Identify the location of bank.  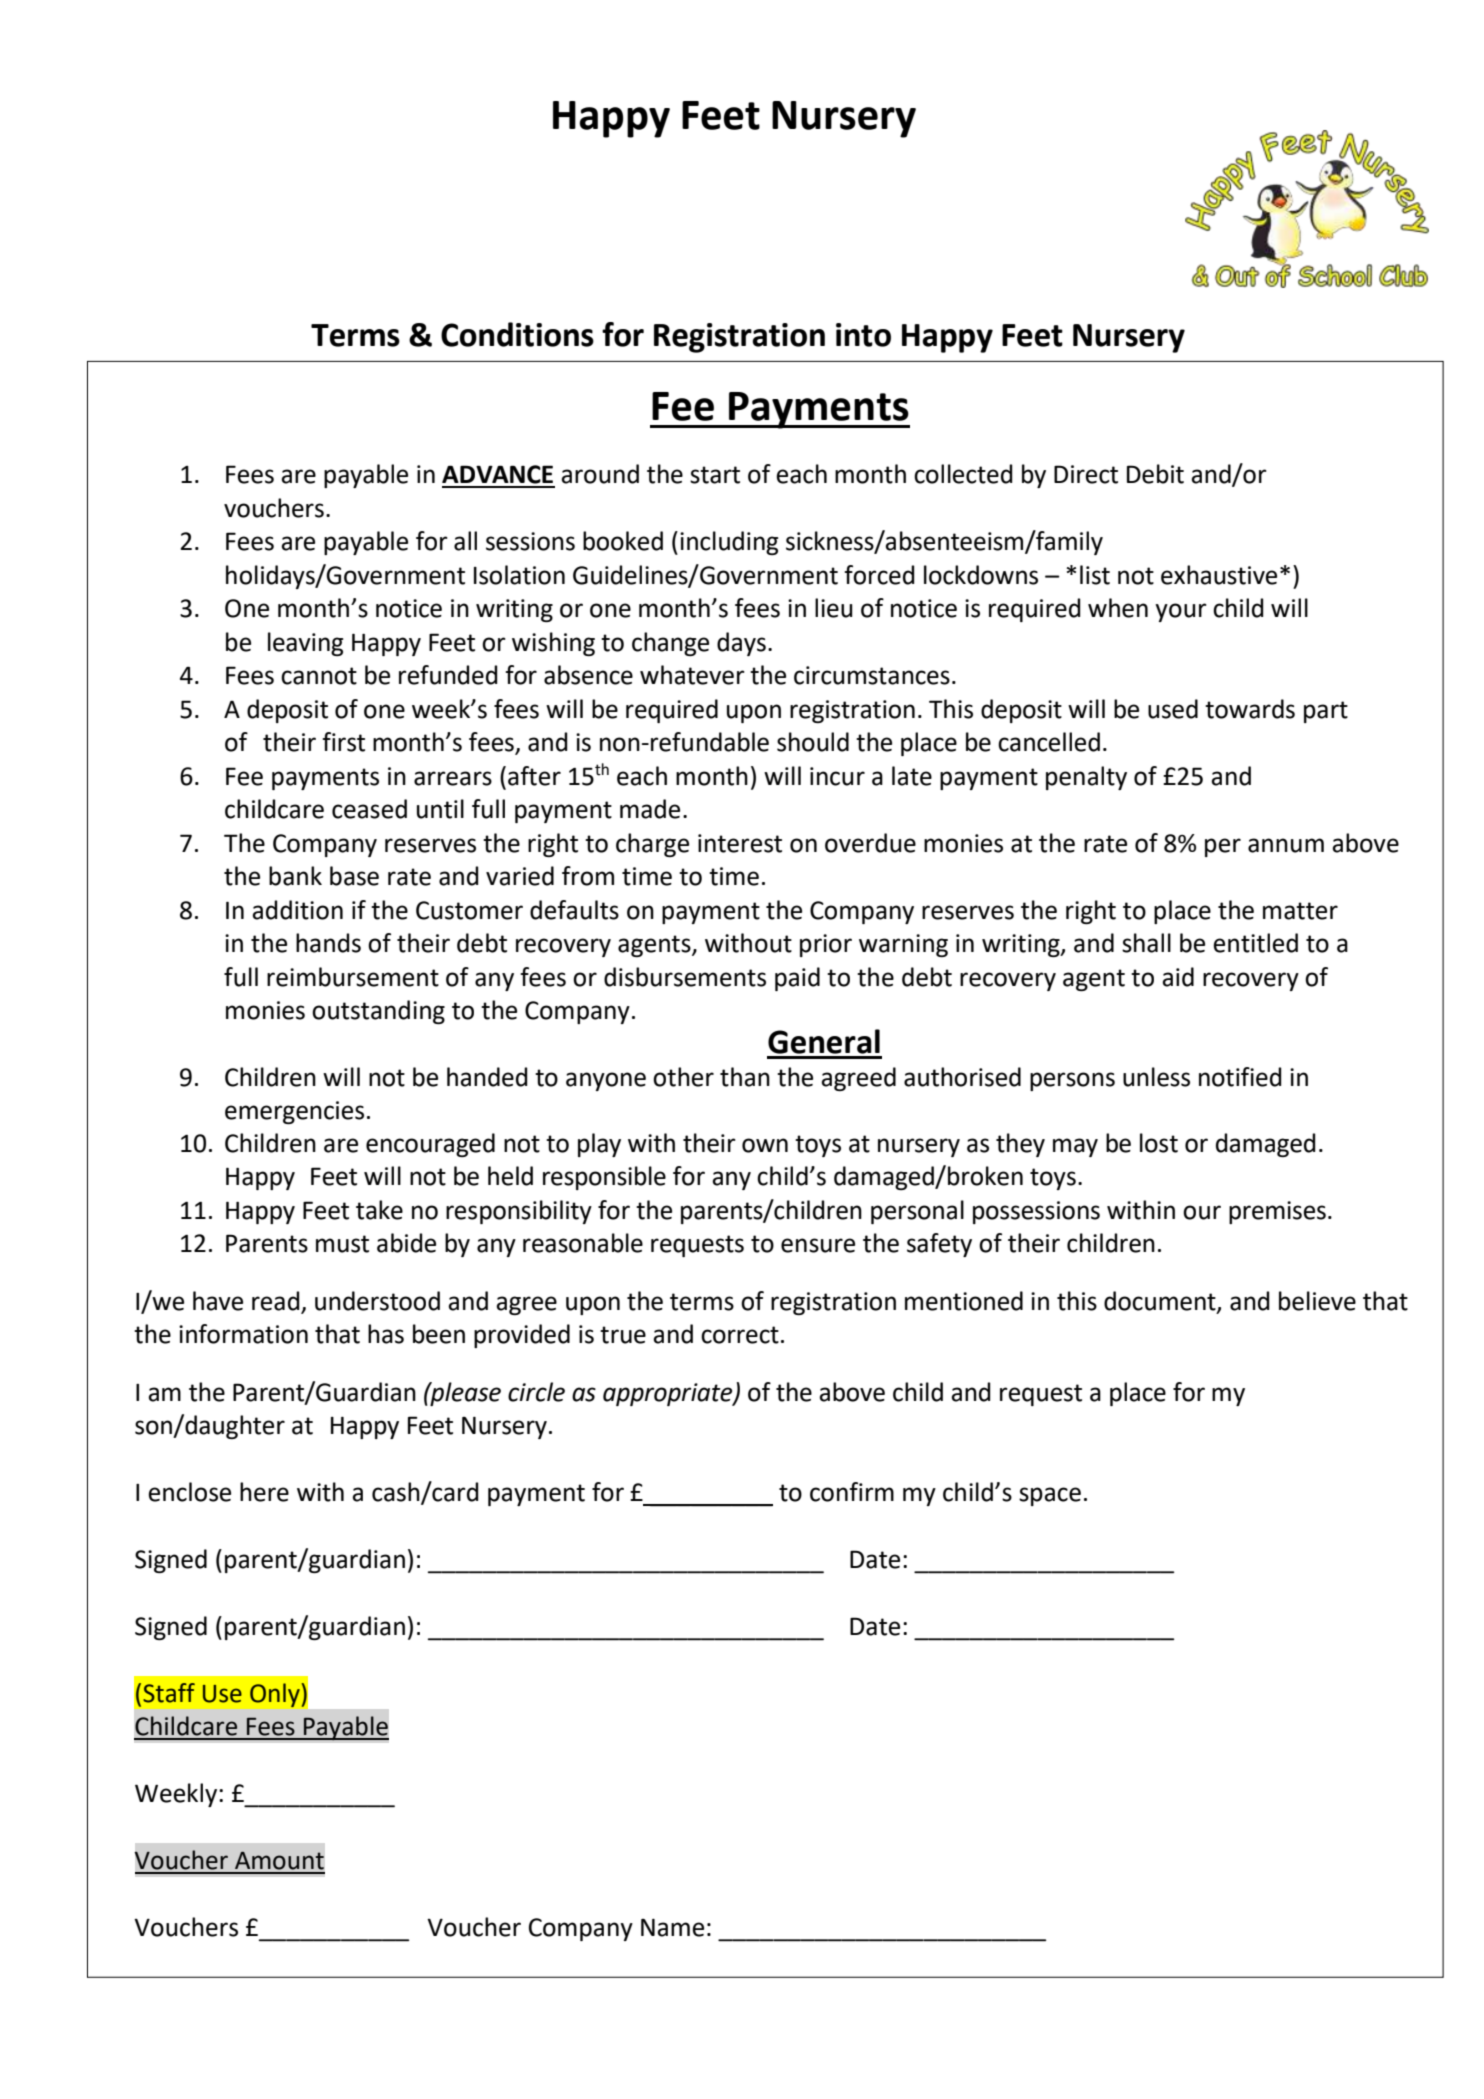
(295, 876).
